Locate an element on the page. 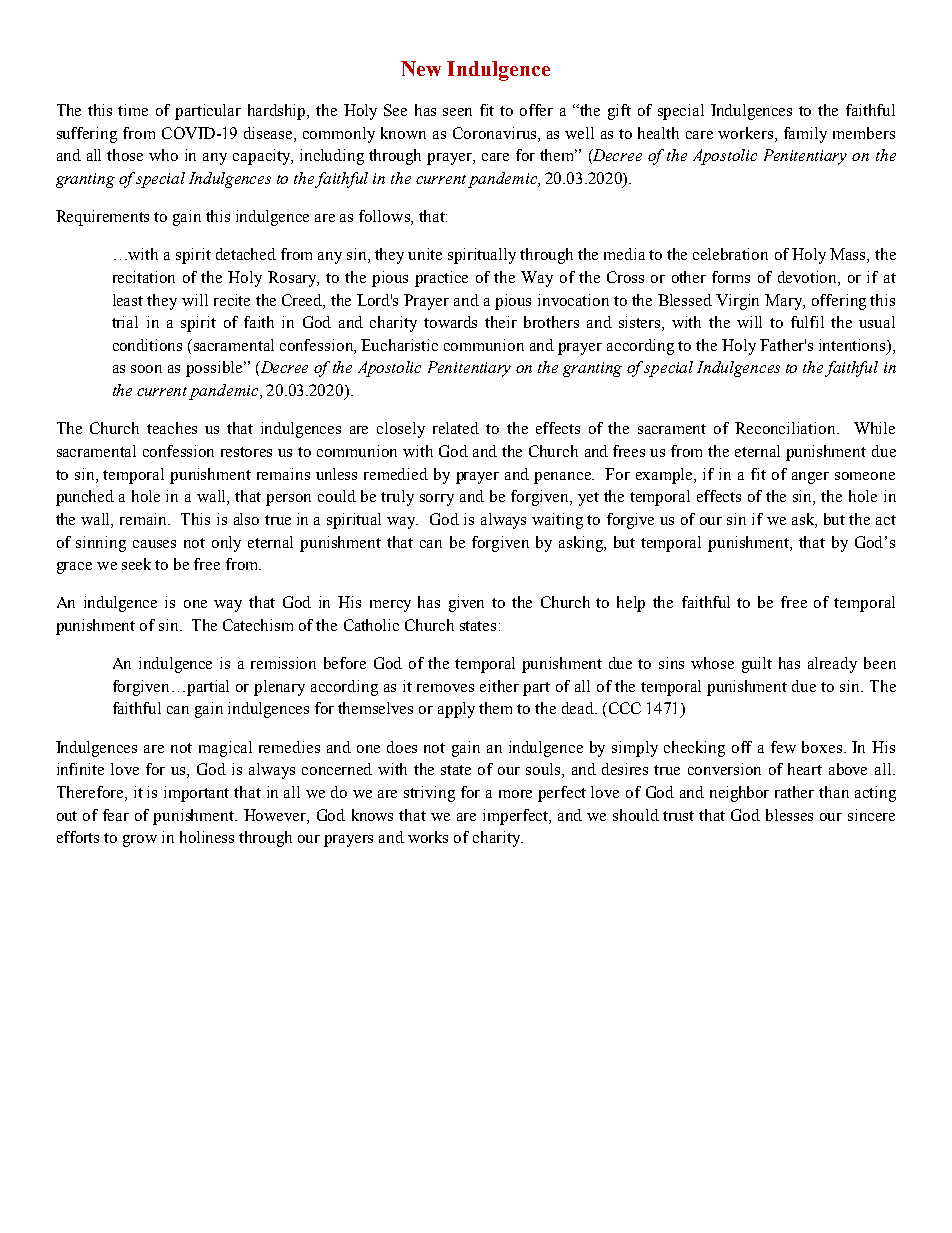 The image size is (952, 1233). workers is located at coordinates (747, 133).
